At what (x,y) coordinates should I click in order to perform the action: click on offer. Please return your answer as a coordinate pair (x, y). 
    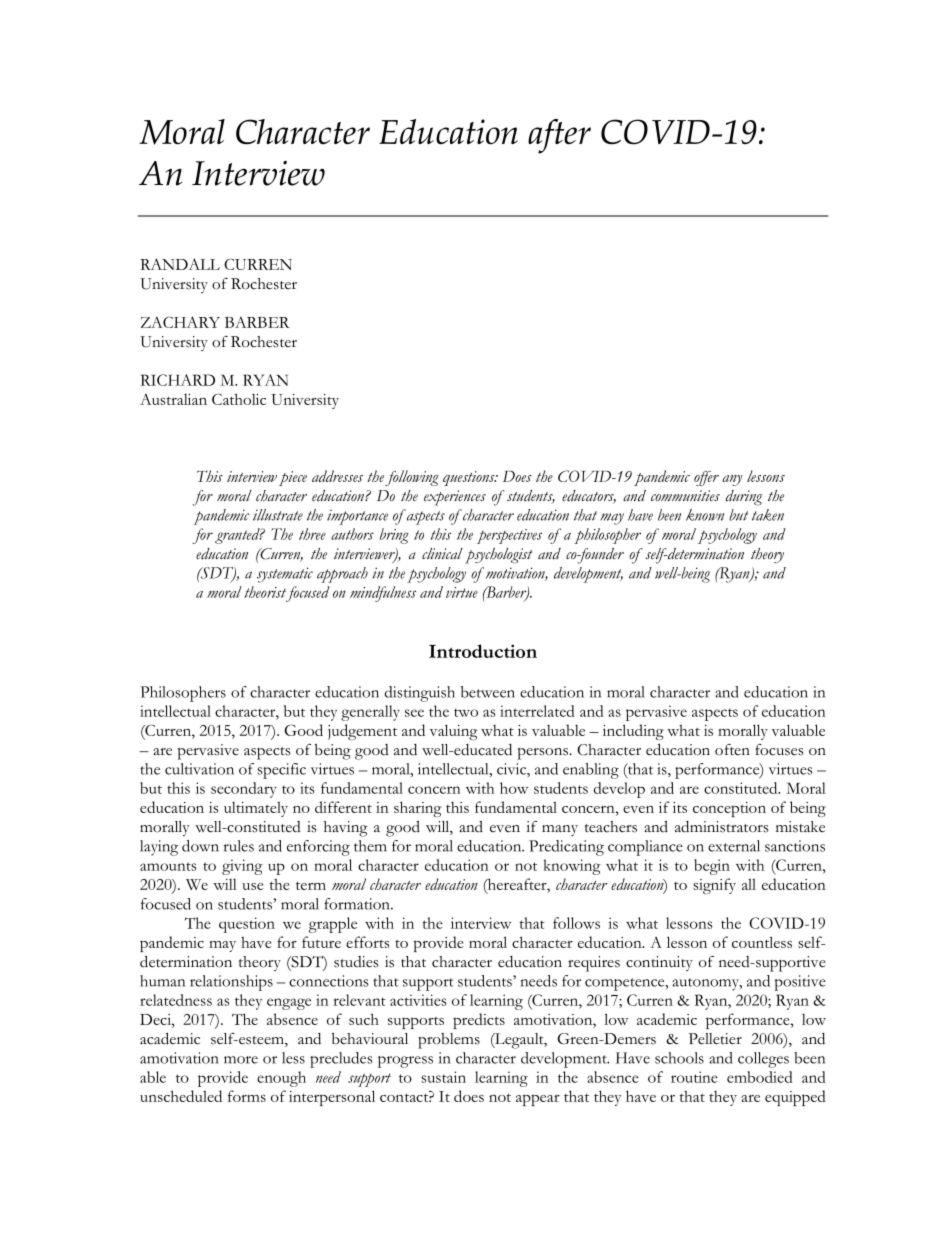
    Looking at the image, I should click on (706, 478).
